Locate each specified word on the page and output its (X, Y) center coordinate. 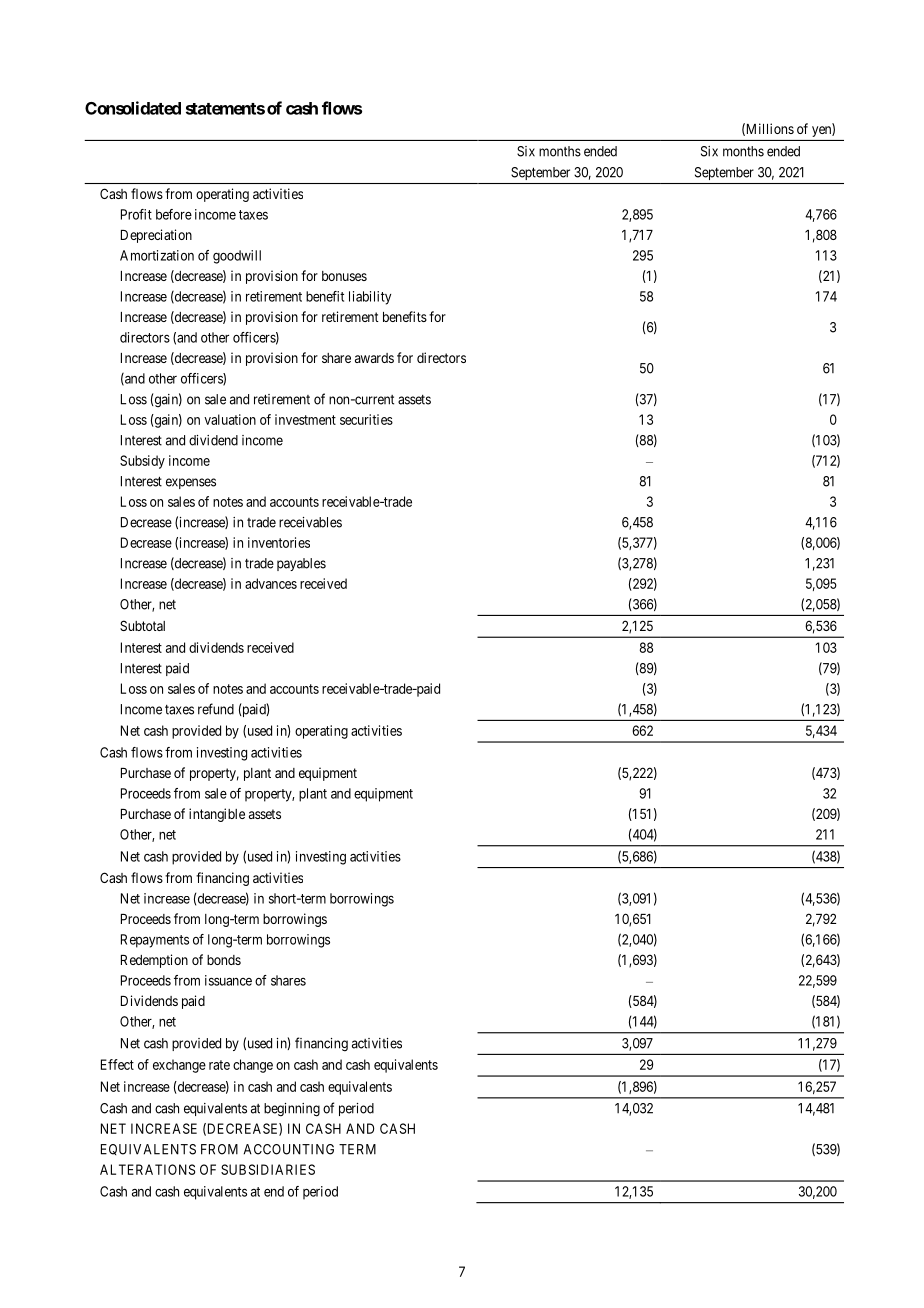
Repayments (155, 941)
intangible (217, 815)
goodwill (237, 257)
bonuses (344, 276)
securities (366, 419)
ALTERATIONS (147, 1169)
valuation (230, 419)
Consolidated (133, 108)
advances (271, 583)
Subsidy (142, 462)
